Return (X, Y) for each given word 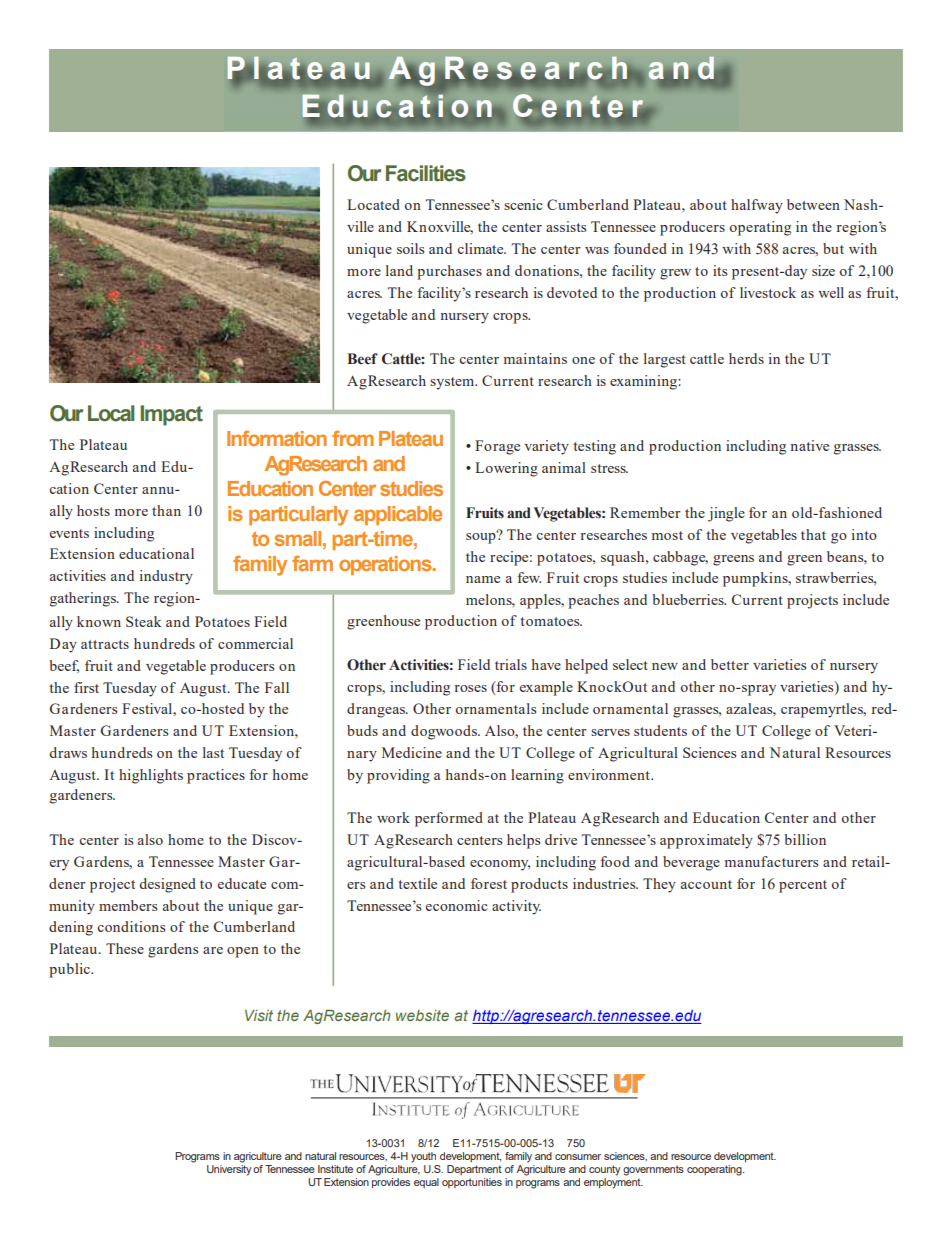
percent (803, 886)
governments (653, 1170)
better (730, 664)
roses (470, 688)
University (229, 1170)
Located (373, 204)
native (809, 445)
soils (410, 248)
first (86, 687)
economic (457, 905)
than (166, 510)
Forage (497, 447)
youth (423, 1157)
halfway (757, 206)
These (125, 948)
